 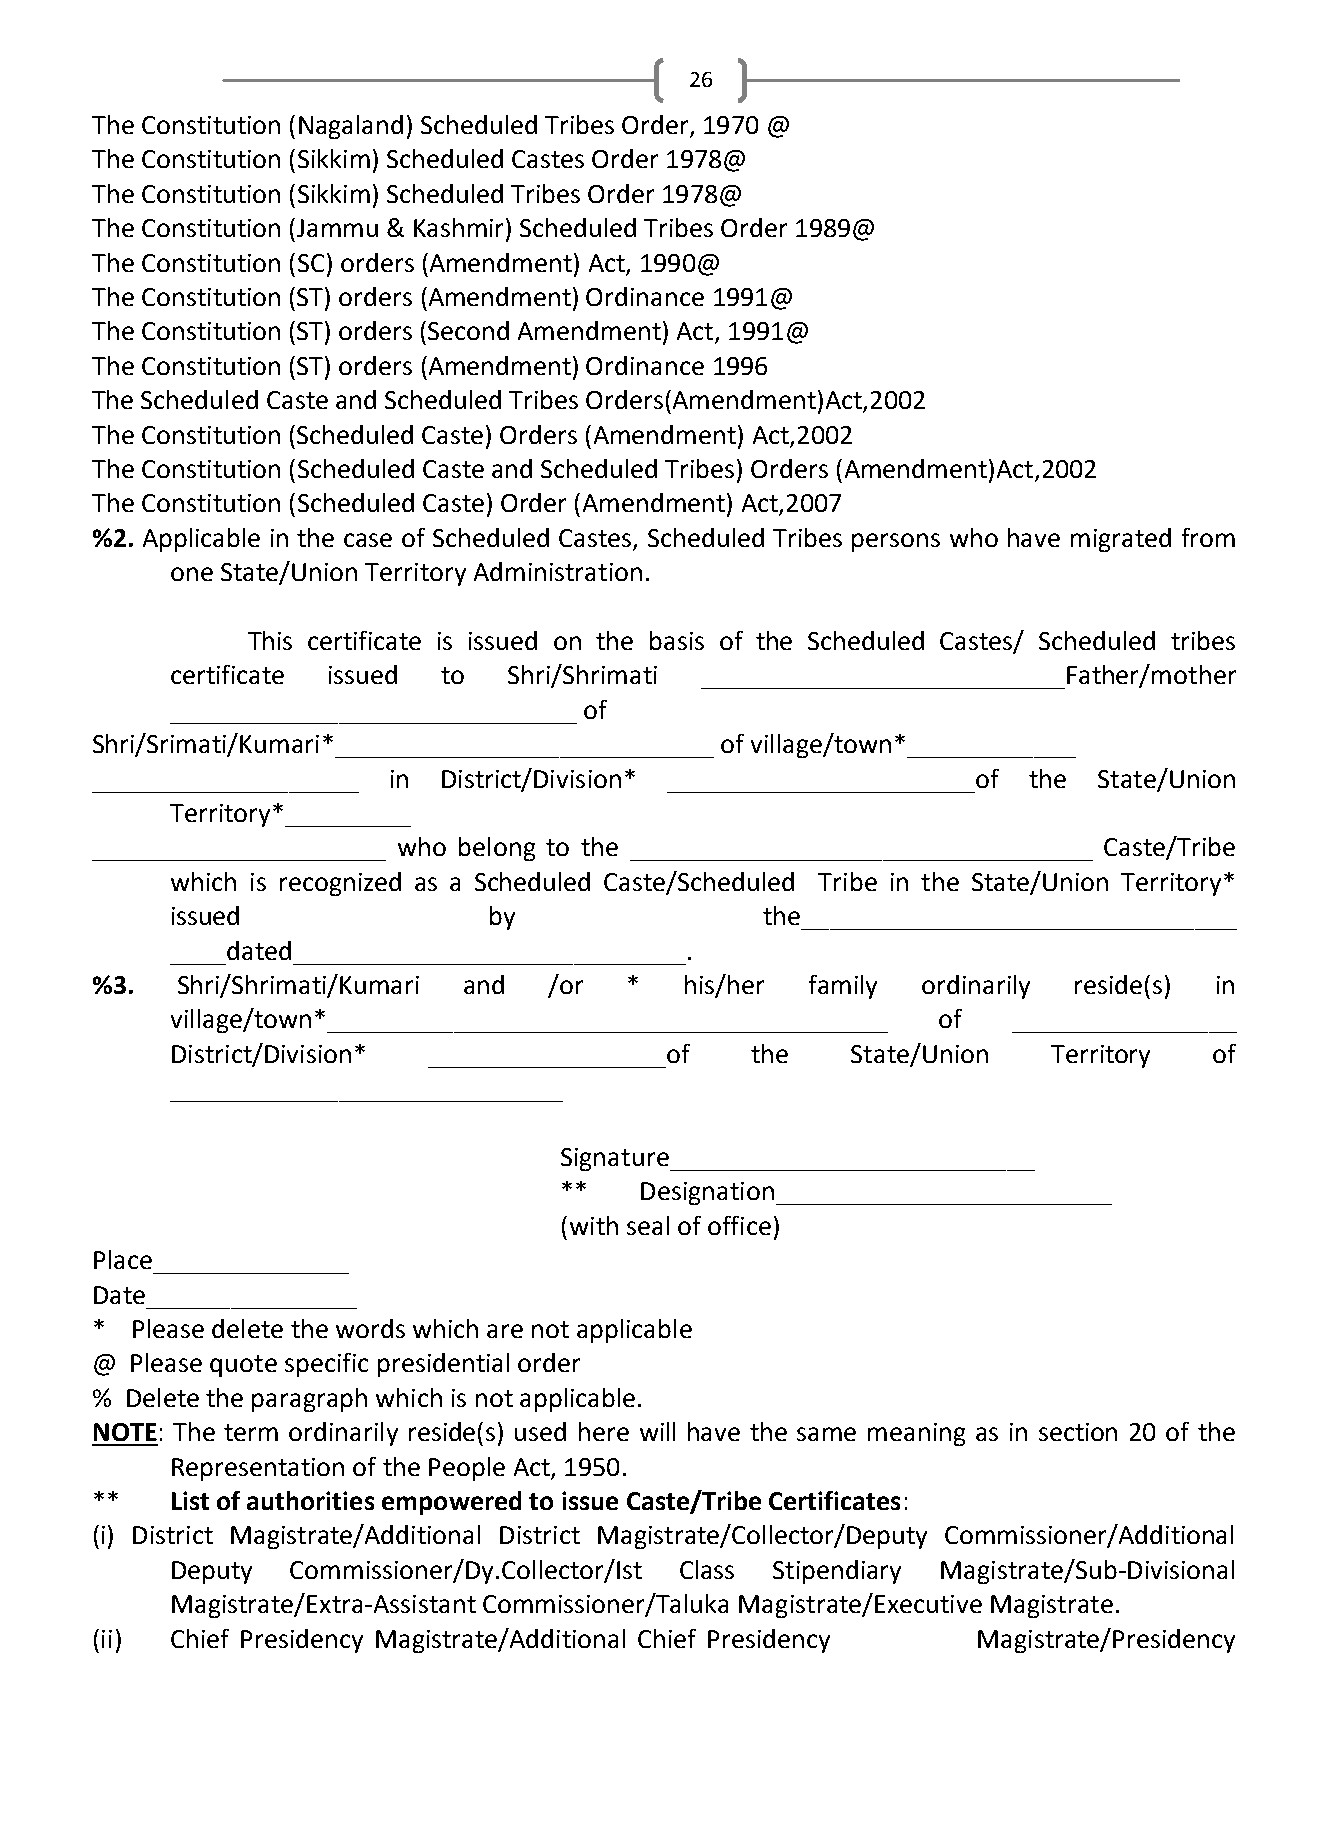 I want to click on from, so click(x=1208, y=537).
